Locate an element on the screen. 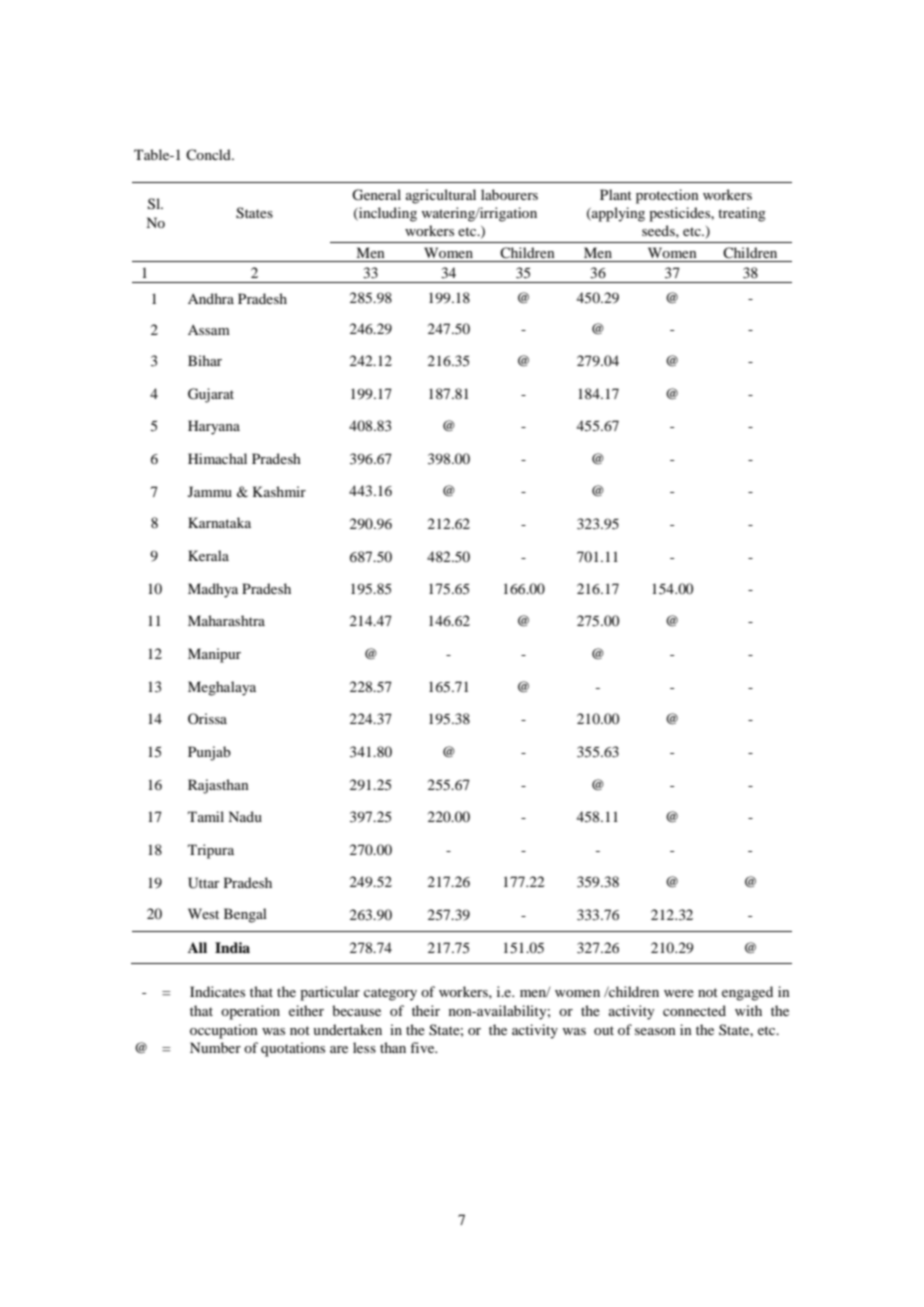  Andhra is located at coordinates (211, 298).
